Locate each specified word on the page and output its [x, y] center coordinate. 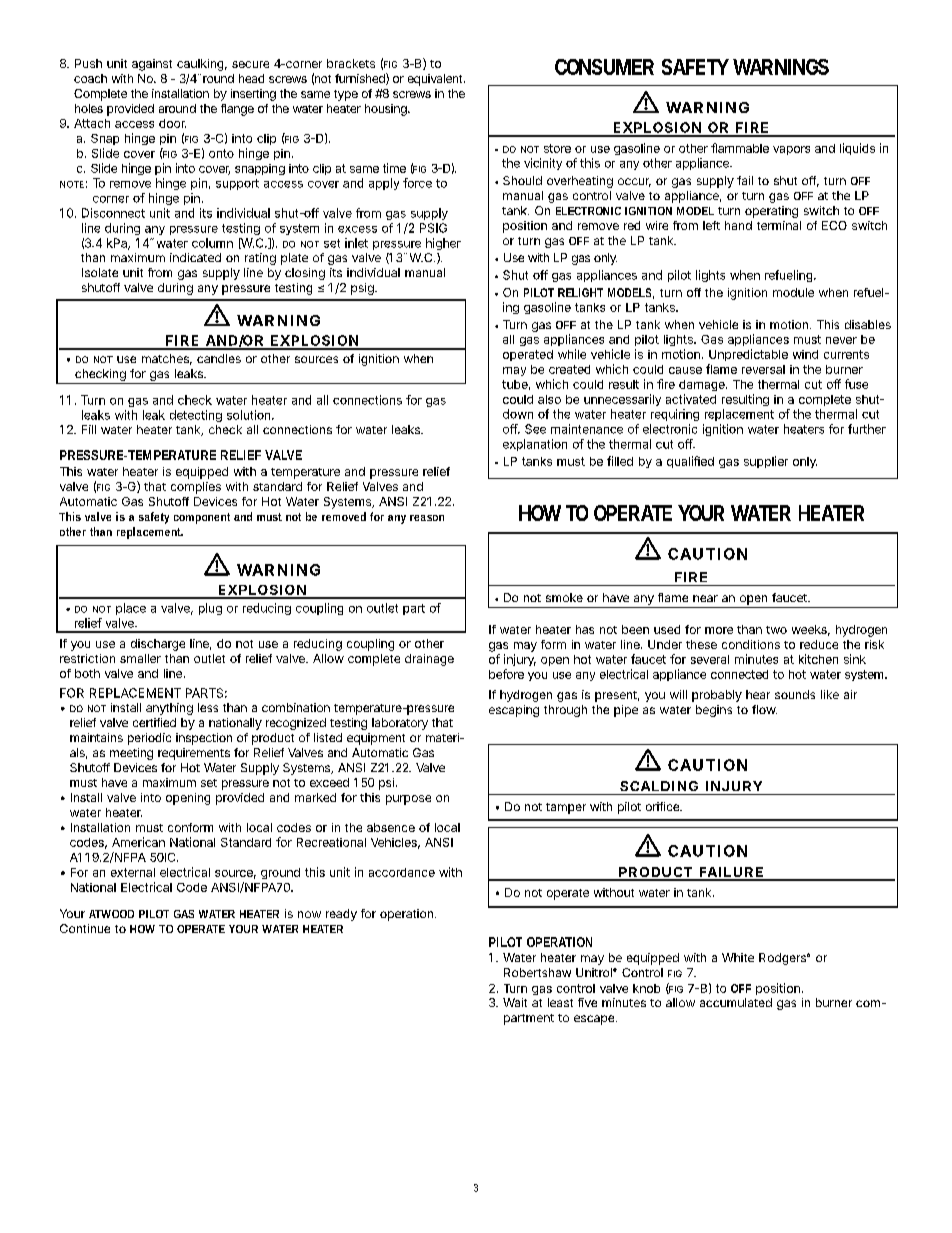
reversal [763, 369]
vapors [791, 150]
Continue [85, 928]
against [152, 65]
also [549, 399]
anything [169, 709]
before [506, 674]
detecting [196, 416]
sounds [795, 694]
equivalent [436, 80]
